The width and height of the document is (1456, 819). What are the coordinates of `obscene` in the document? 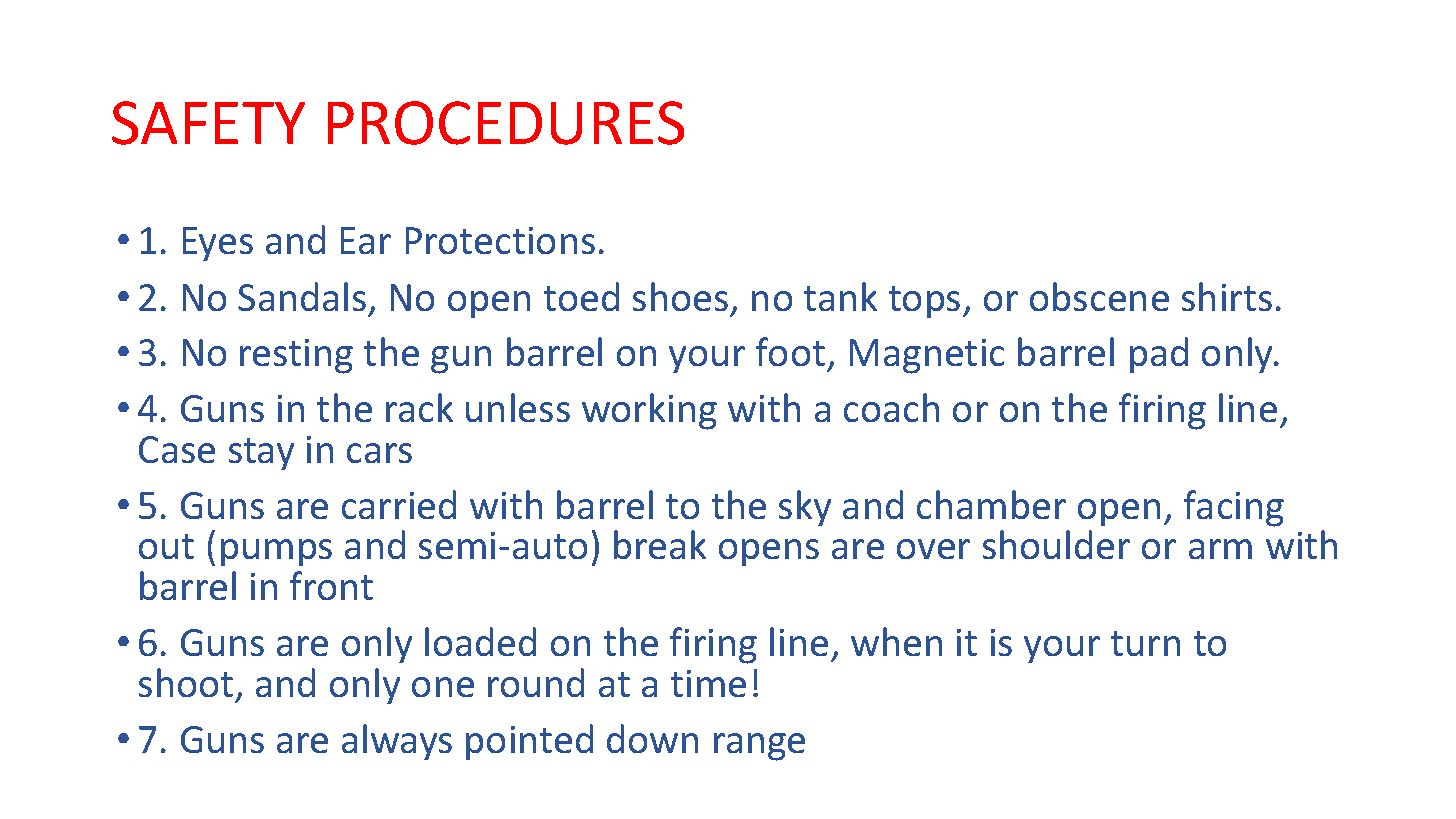 It's located at (1099, 296).
